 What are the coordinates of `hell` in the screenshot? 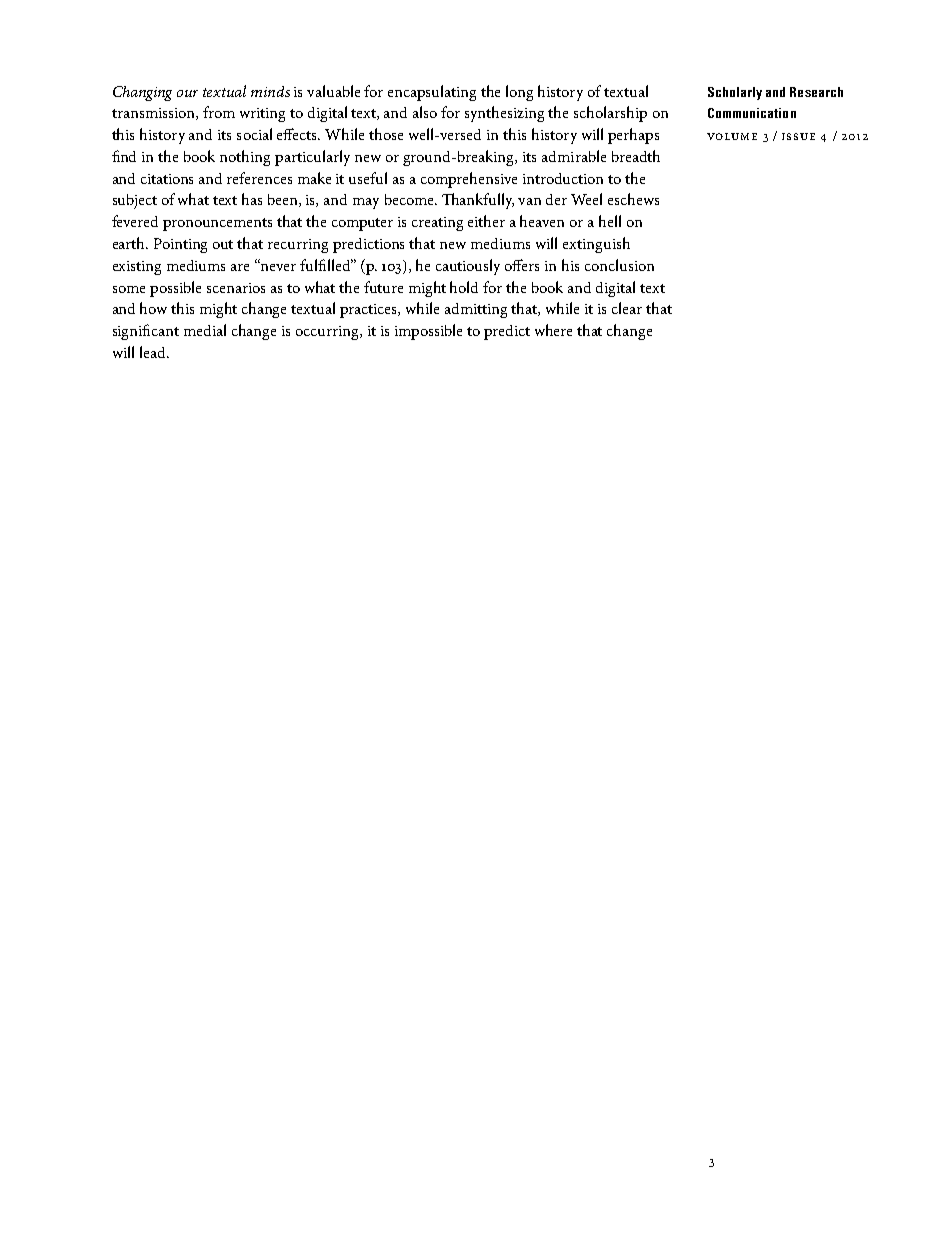 It's located at (610, 221).
